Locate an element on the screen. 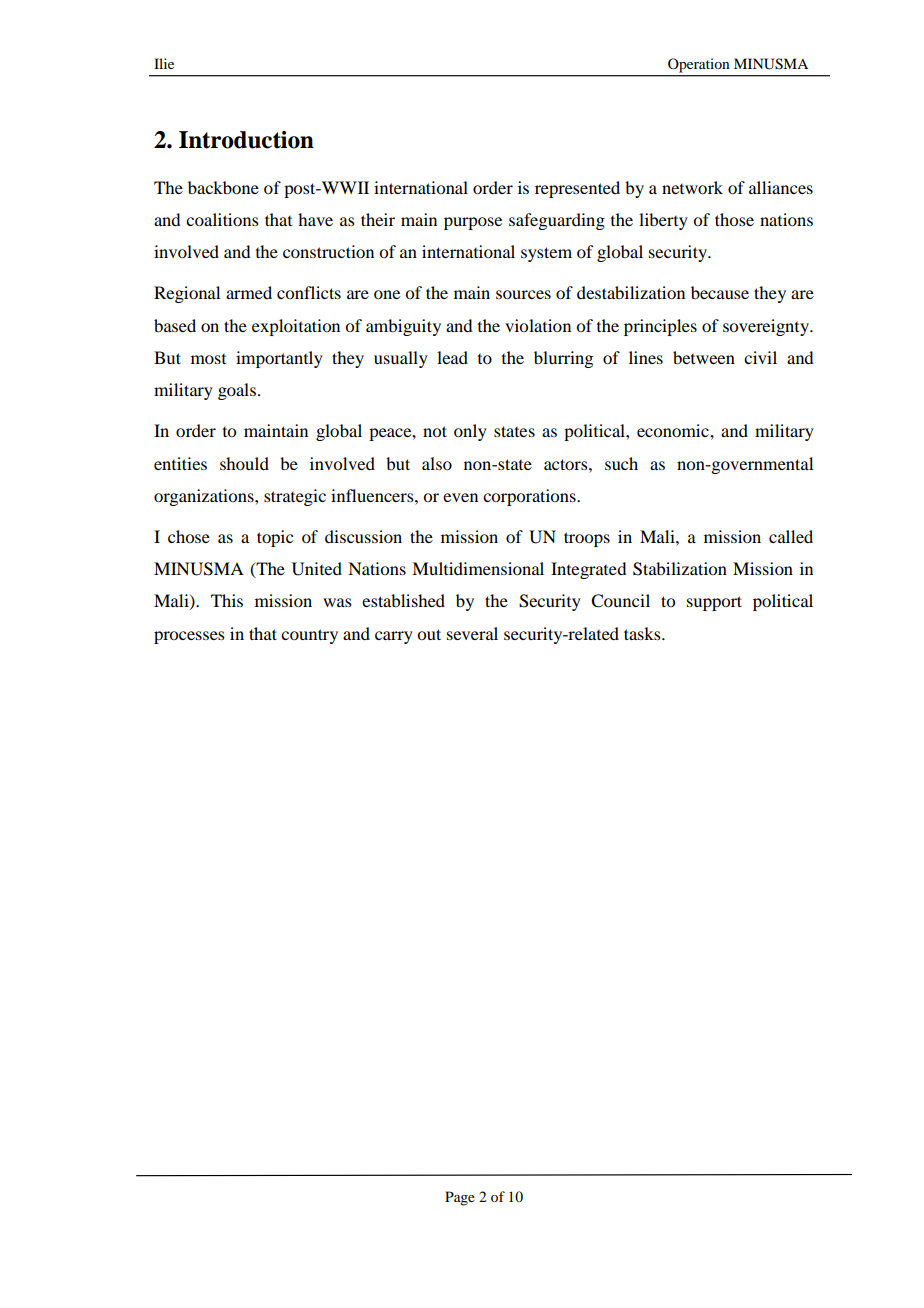  Page is located at coordinates (460, 1198).
